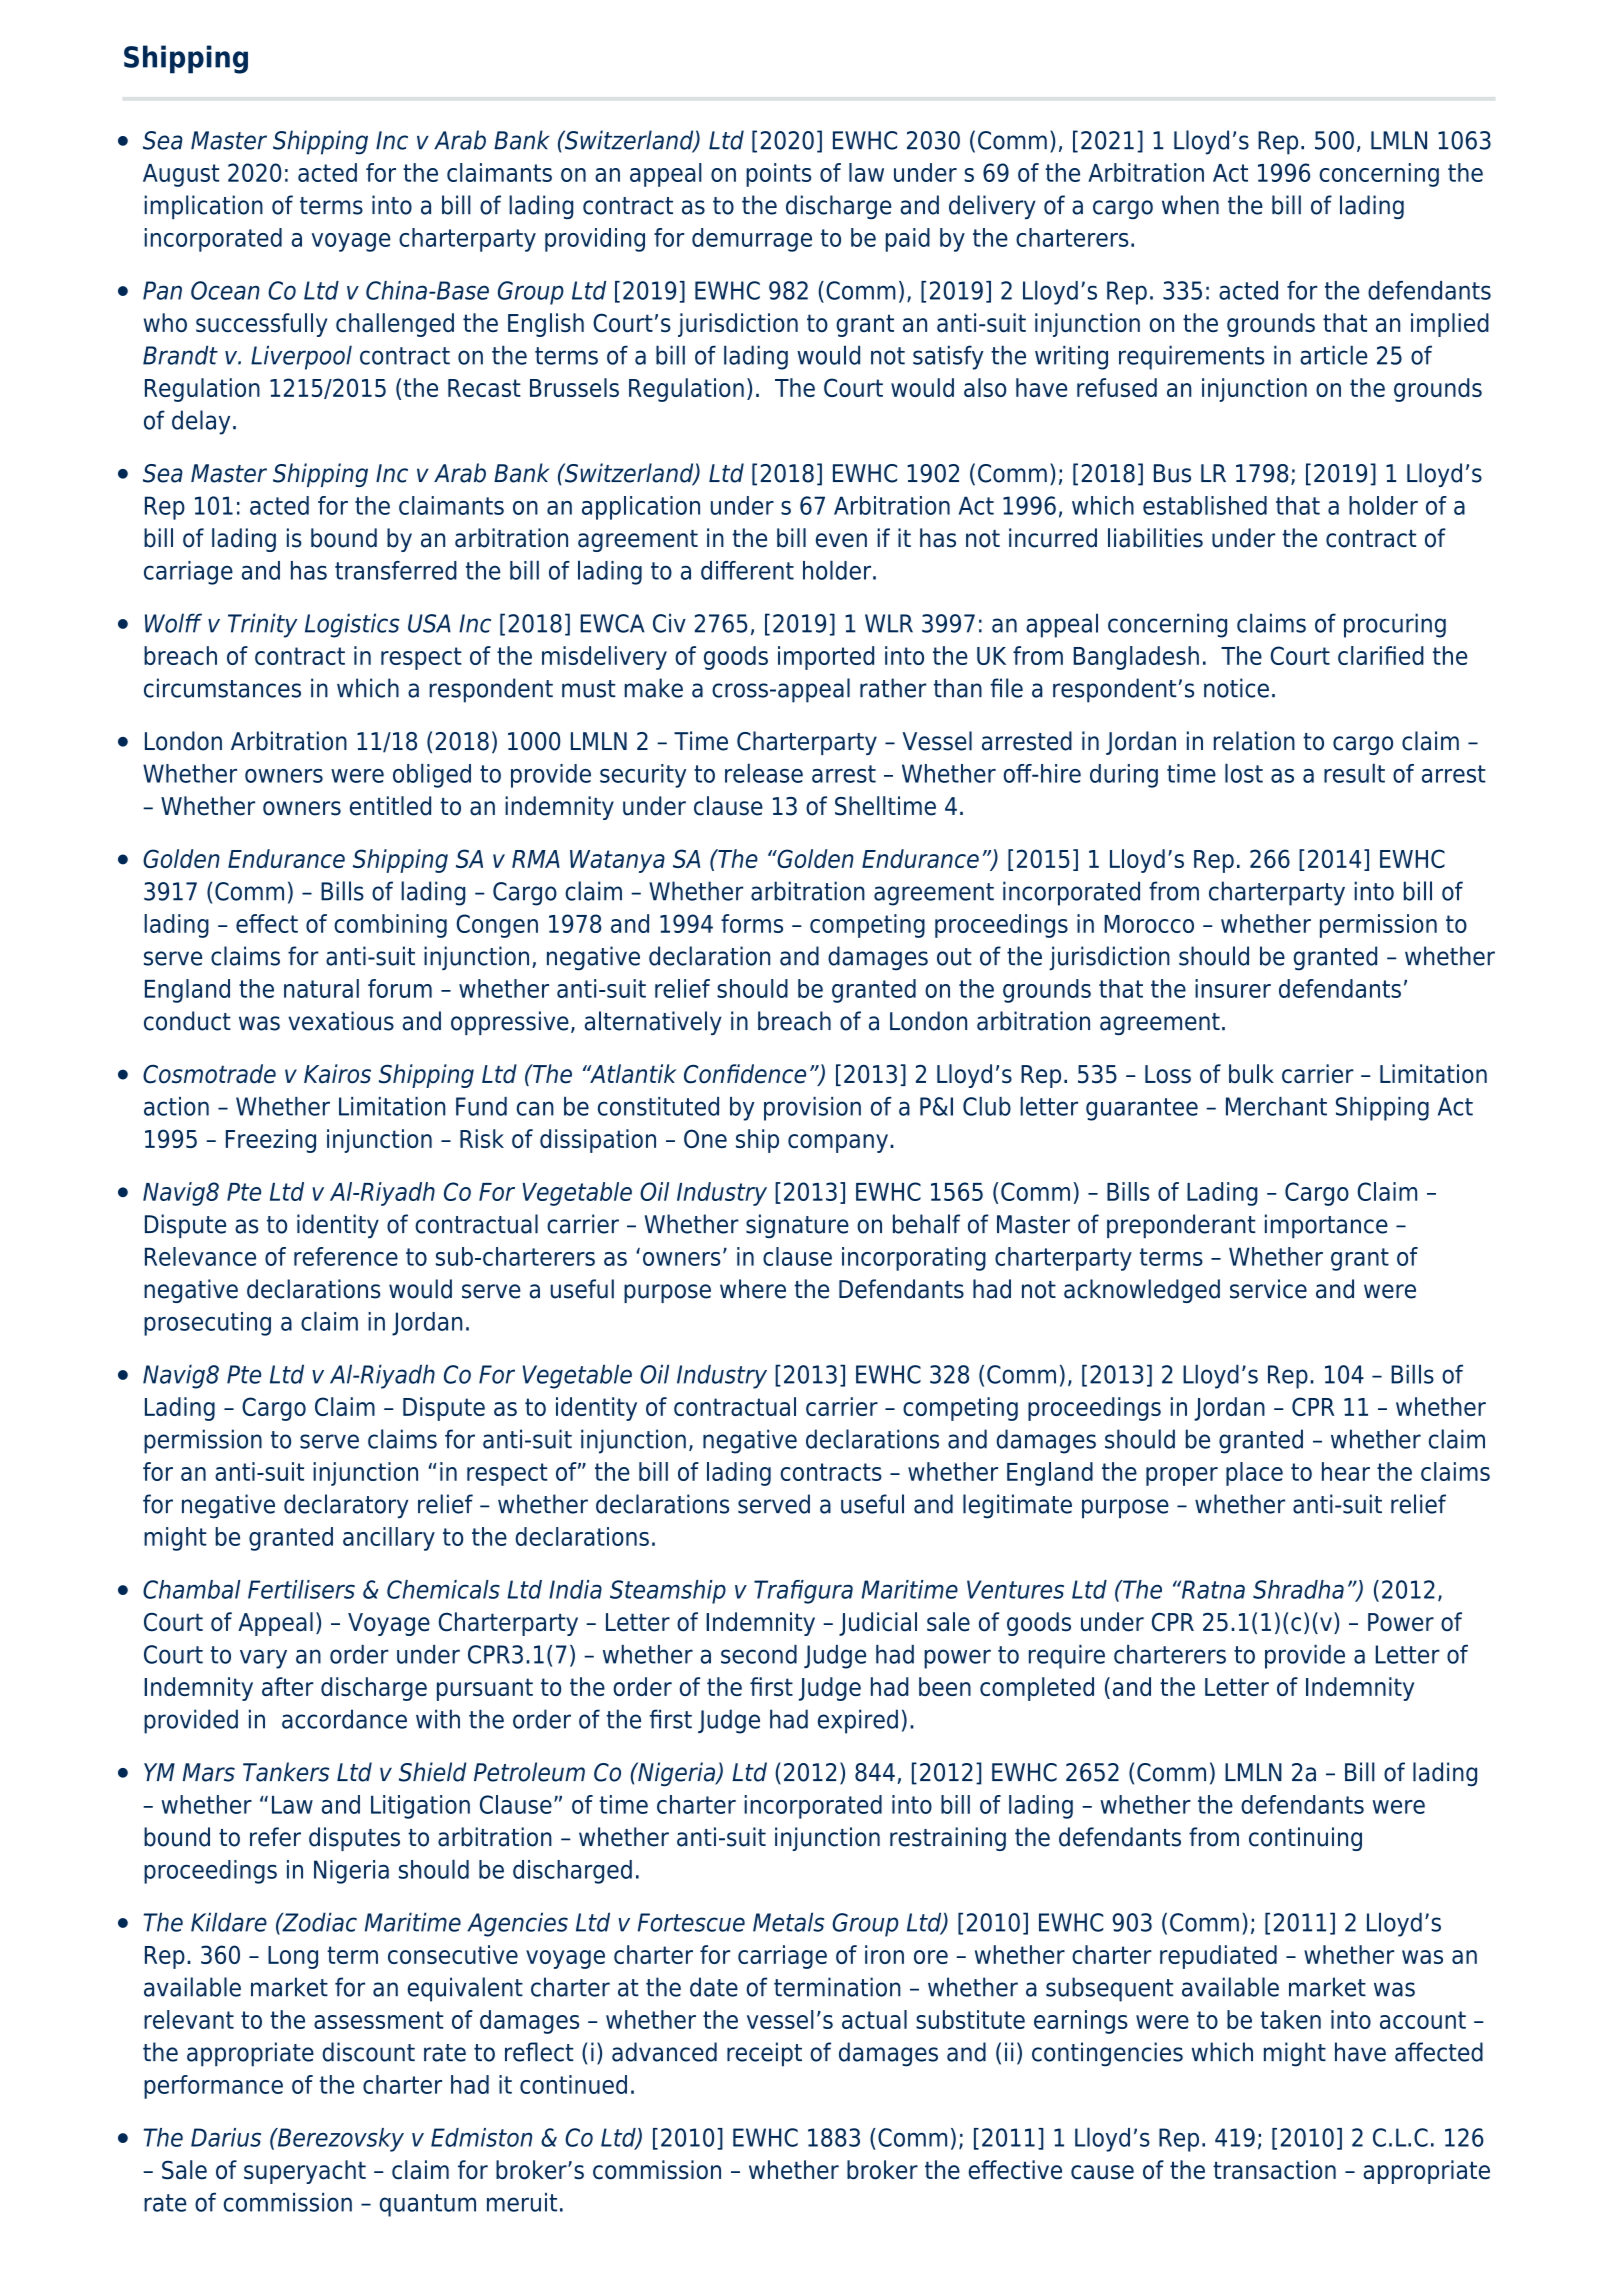  I want to click on when, so click(1190, 205).
